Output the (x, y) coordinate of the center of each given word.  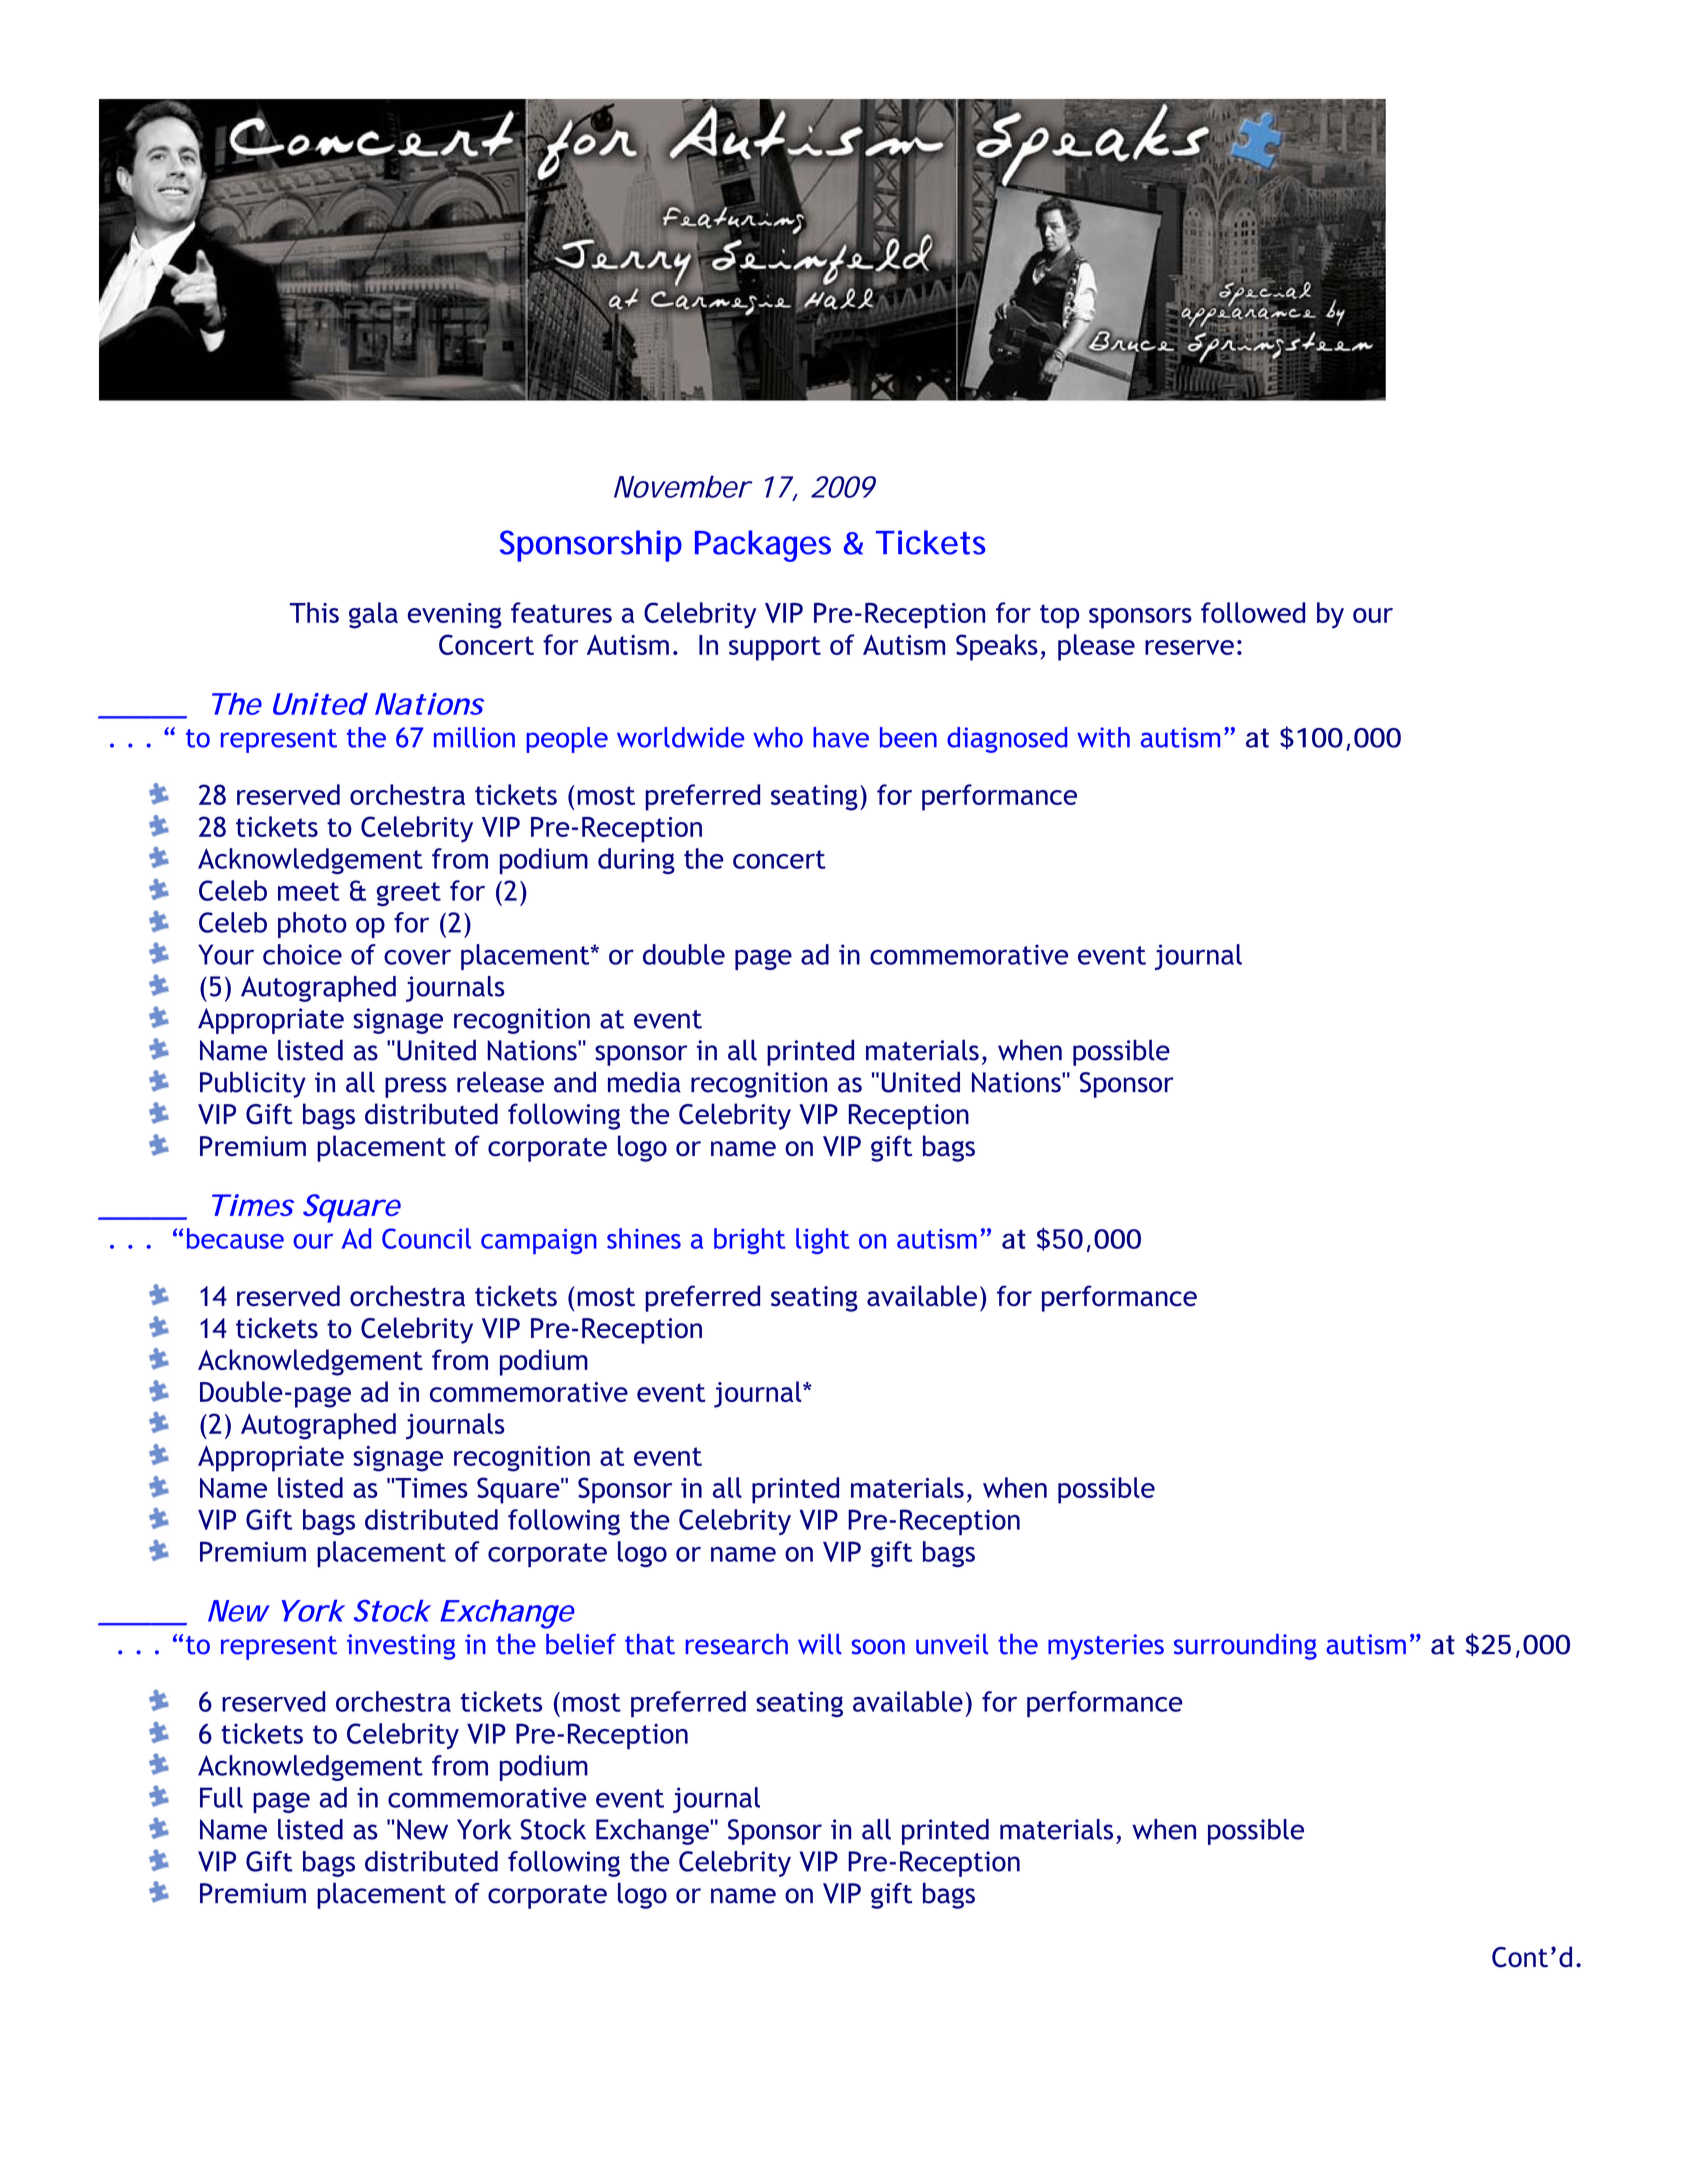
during (636, 861)
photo (312, 925)
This (314, 612)
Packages (763, 546)
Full (221, 1797)
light (822, 1241)
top (1059, 616)
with (1103, 737)
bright (749, 1241)
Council (426, 1238)
